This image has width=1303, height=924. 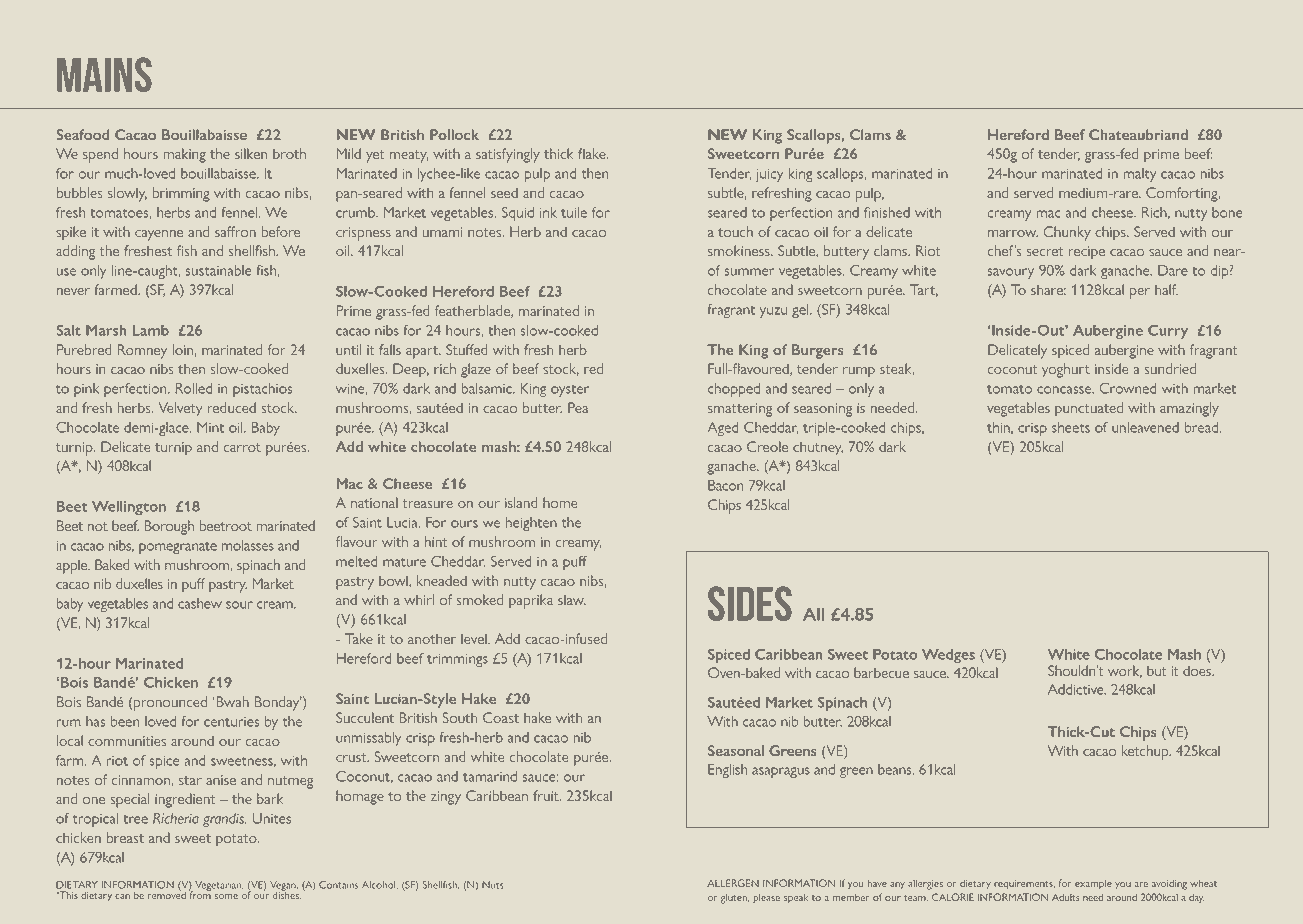 I want to click on some, so click(x=226, y=896).
